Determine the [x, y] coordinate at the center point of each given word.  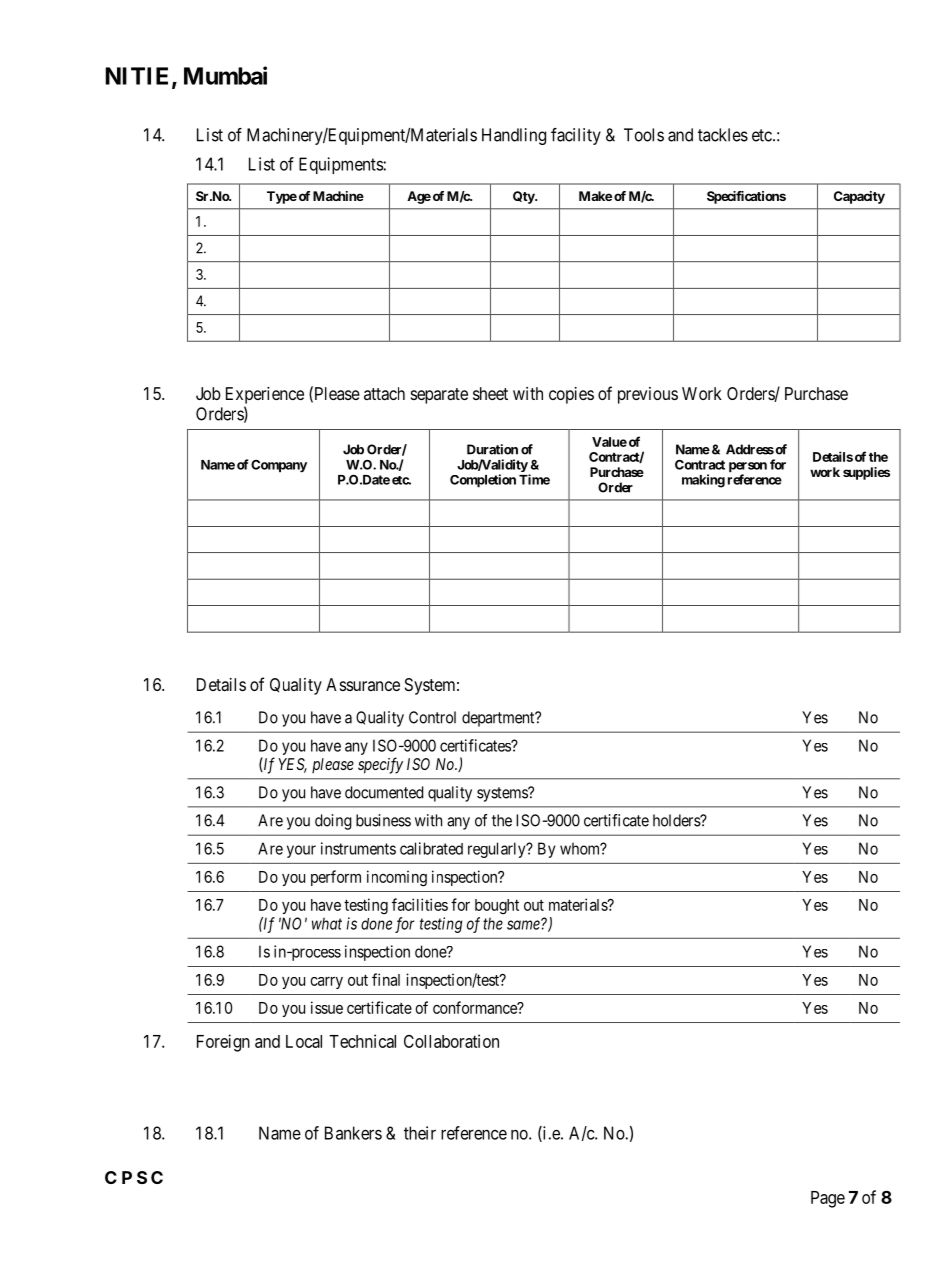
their [420, 1133]
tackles [723, 135]
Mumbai [225, 75]
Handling [514, 136]
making [703, 481]
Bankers [353, 1133]
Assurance [363, 684]
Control [432, 717]
